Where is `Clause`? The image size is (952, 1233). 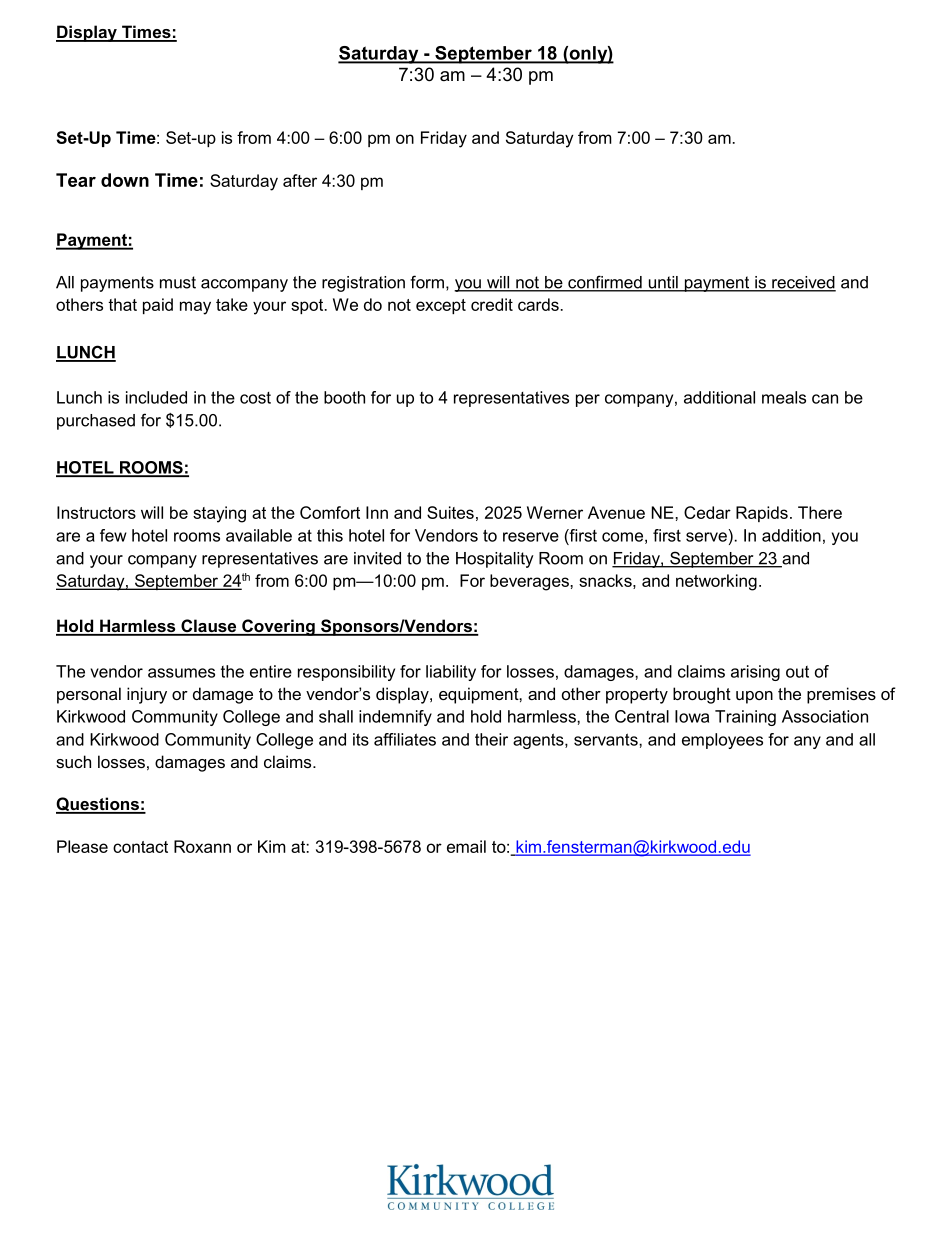 Clause is located at coordinates (209, 627).
